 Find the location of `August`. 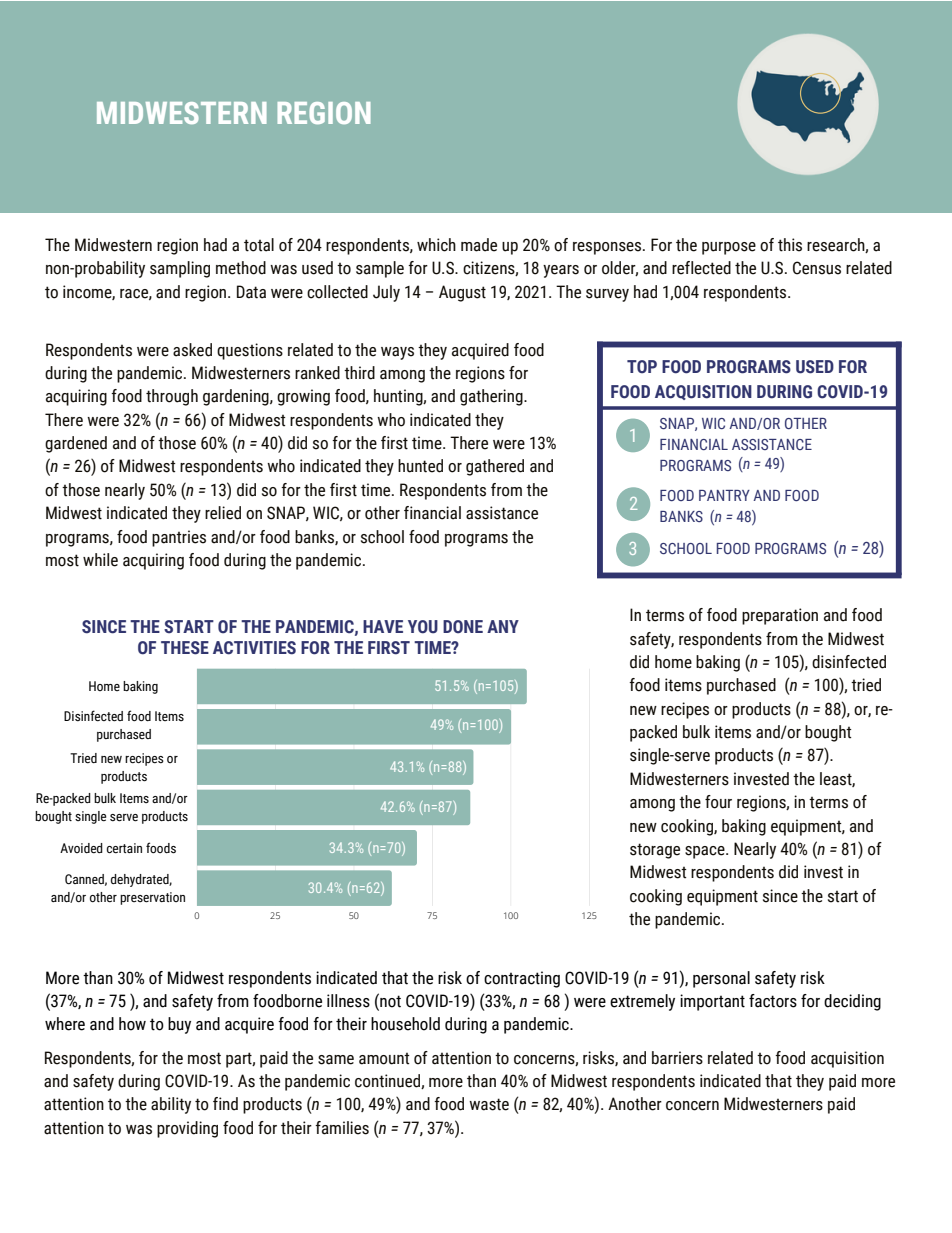

August is located at coordinates (462, 293).
